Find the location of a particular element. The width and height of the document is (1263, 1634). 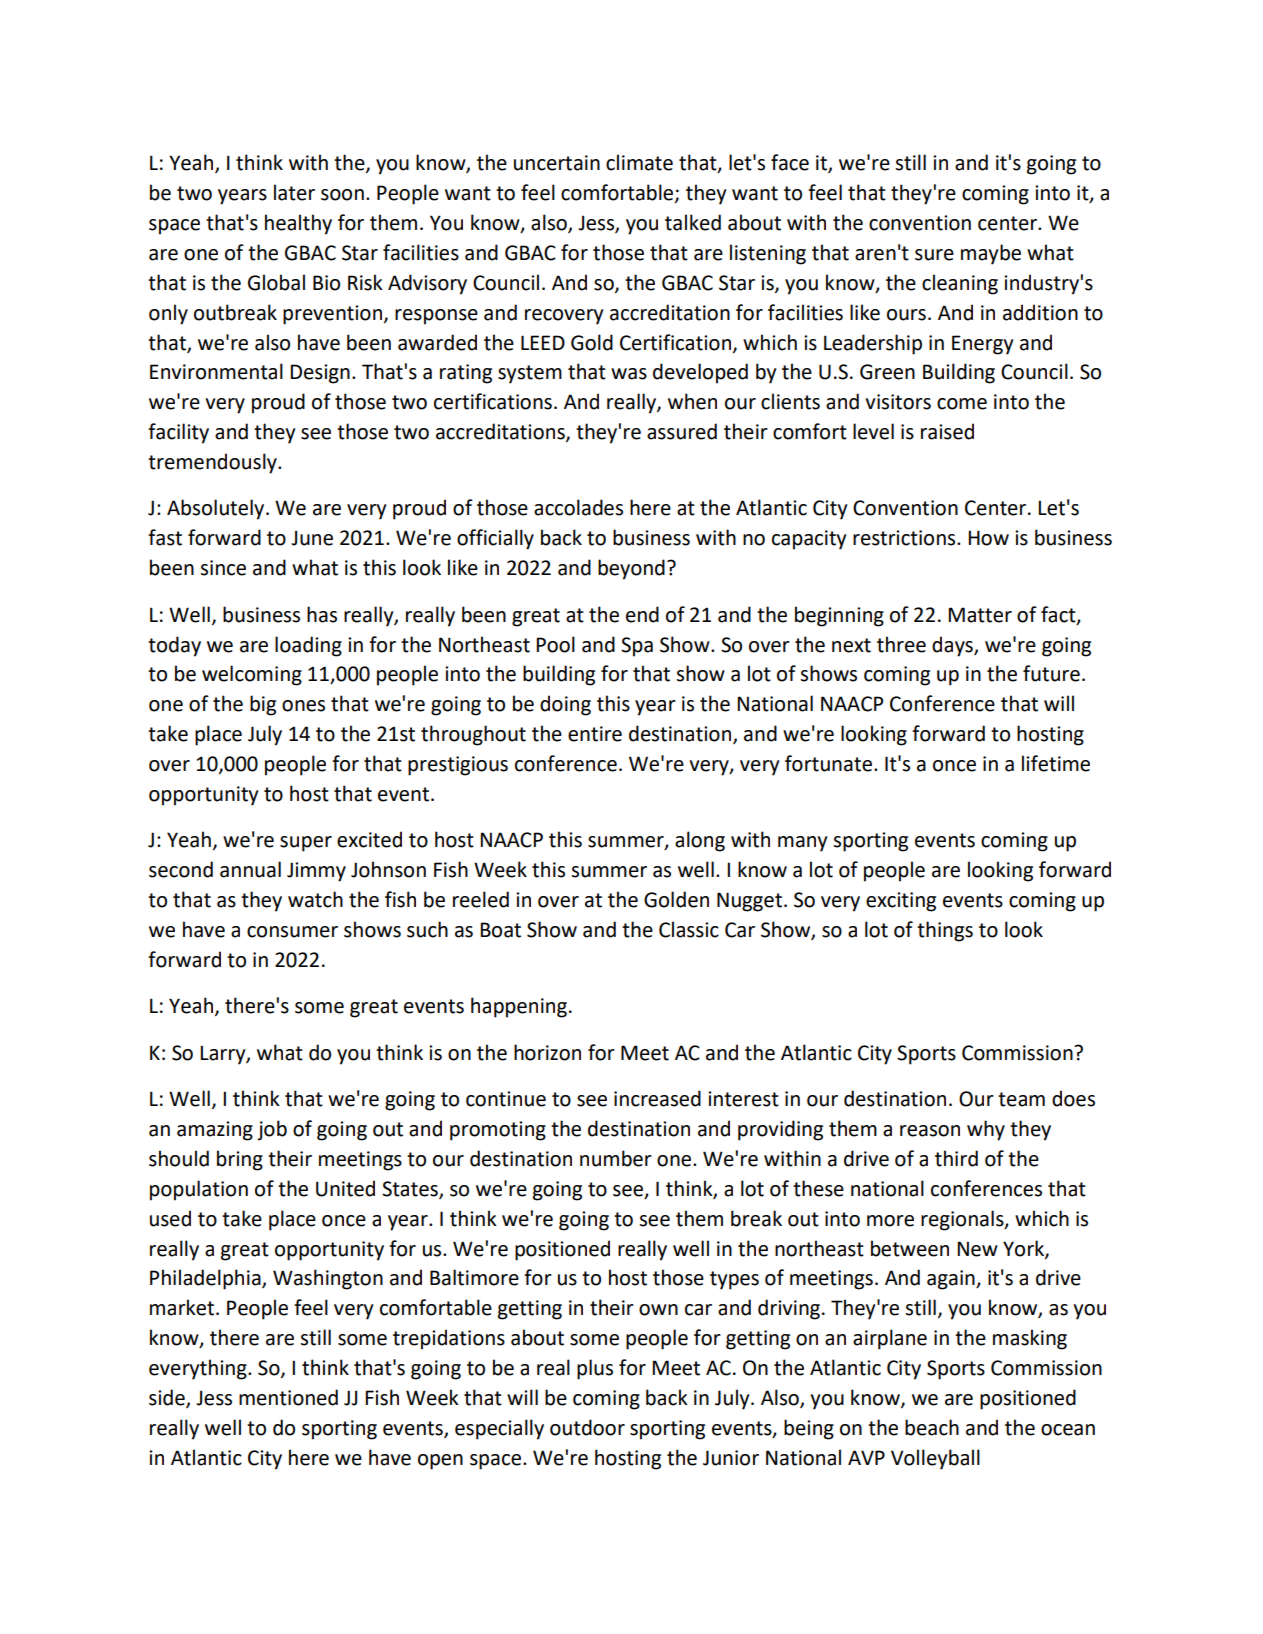

has is located at coordinates (322, 614).
